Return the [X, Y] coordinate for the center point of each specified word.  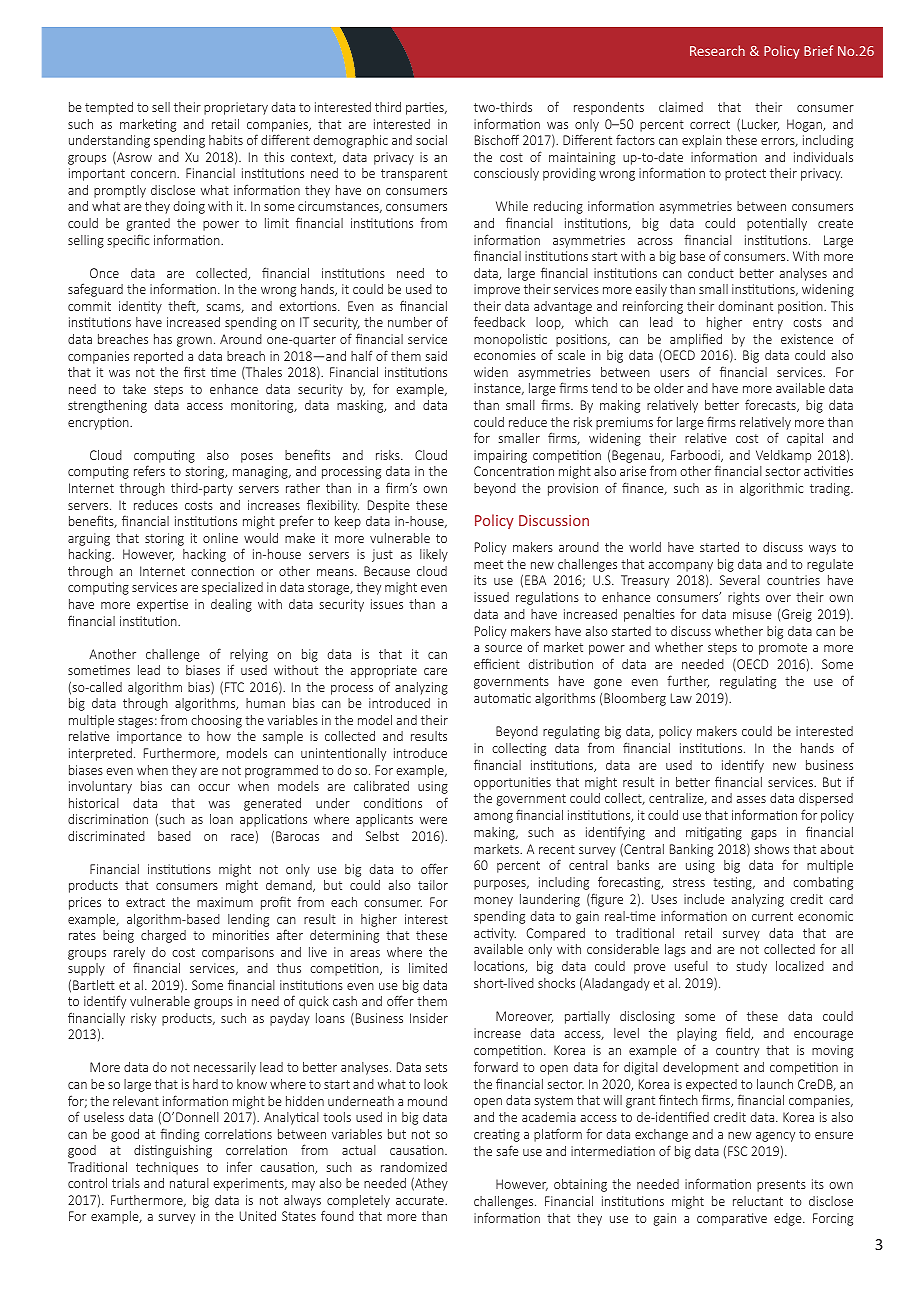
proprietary [236, 108]
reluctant [758, 1201]
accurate [421, 1200]
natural [189, 1183]
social [431, 140]
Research [717, 50]
